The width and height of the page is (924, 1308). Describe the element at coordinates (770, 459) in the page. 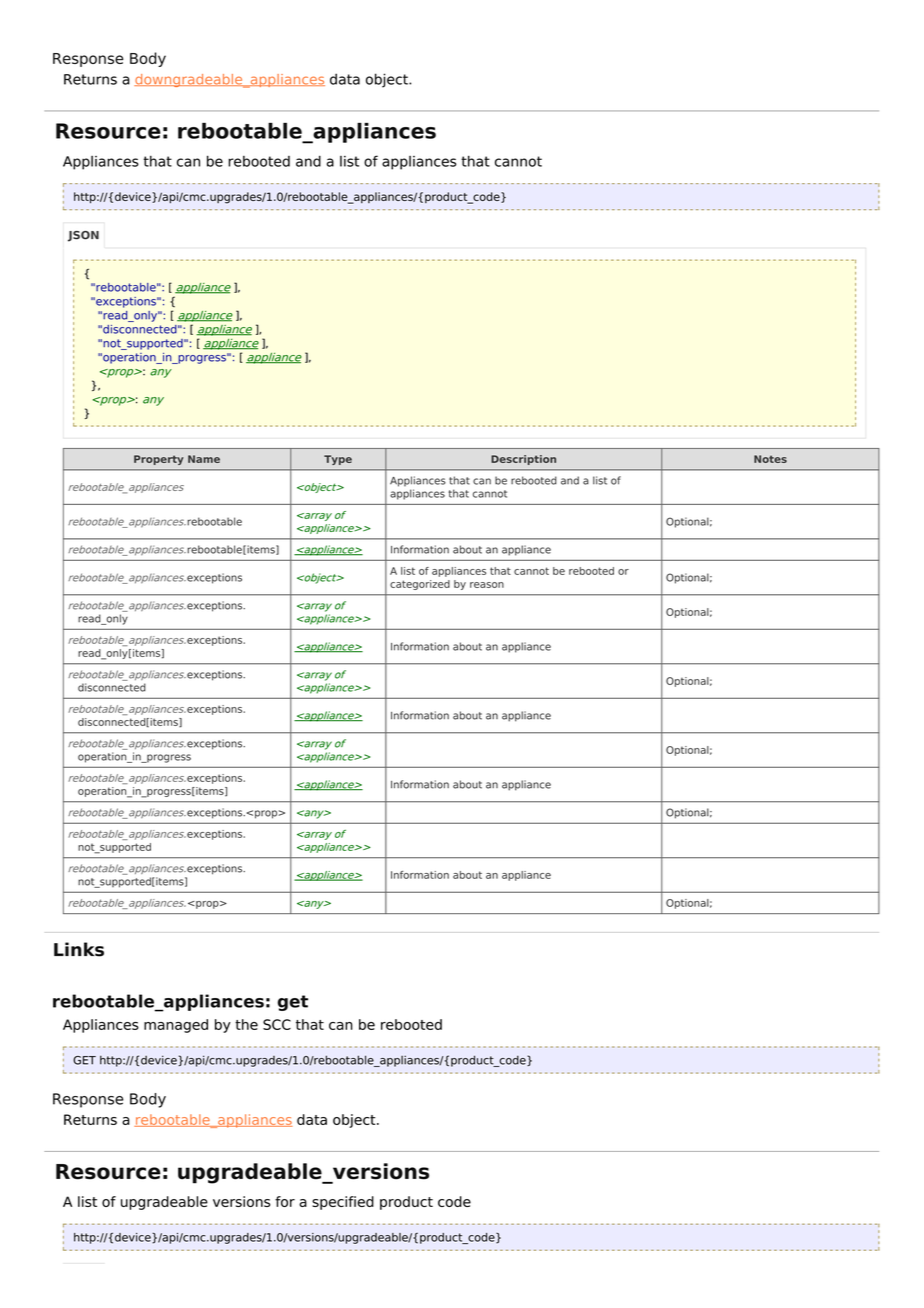

I see `Notes` at that location.
